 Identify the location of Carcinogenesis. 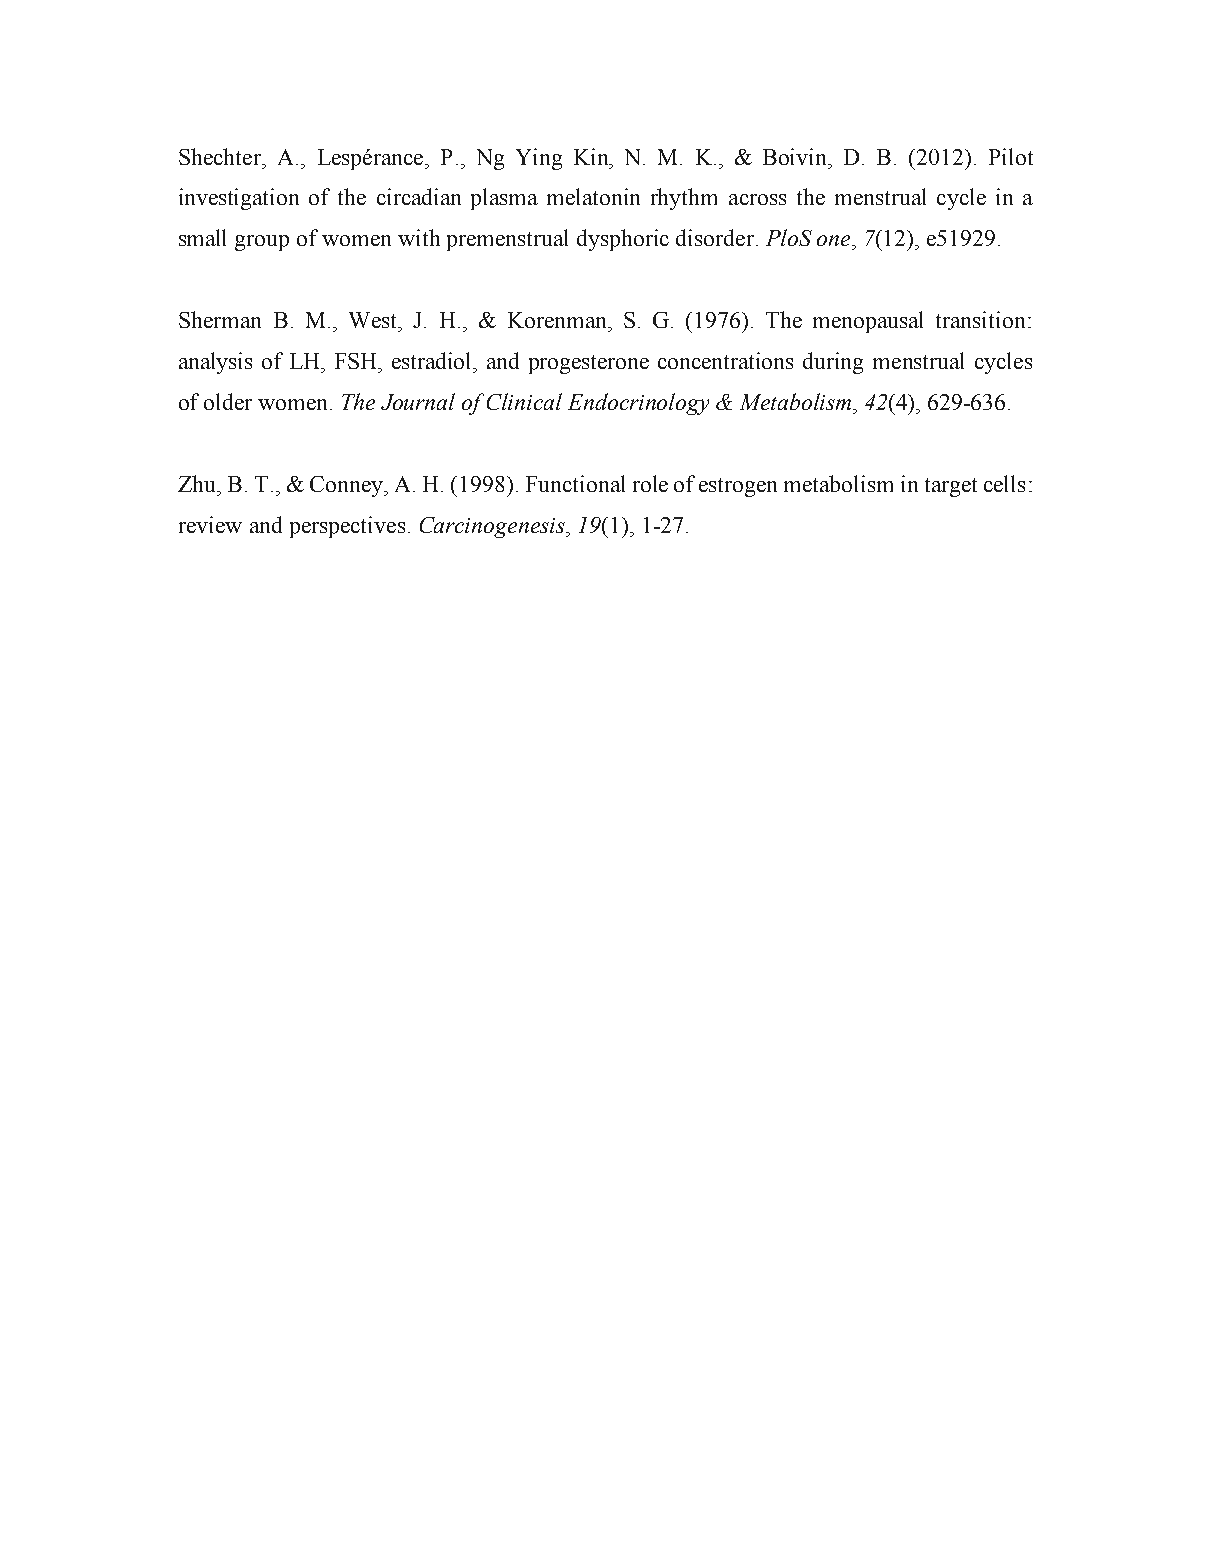
(493, 527).
